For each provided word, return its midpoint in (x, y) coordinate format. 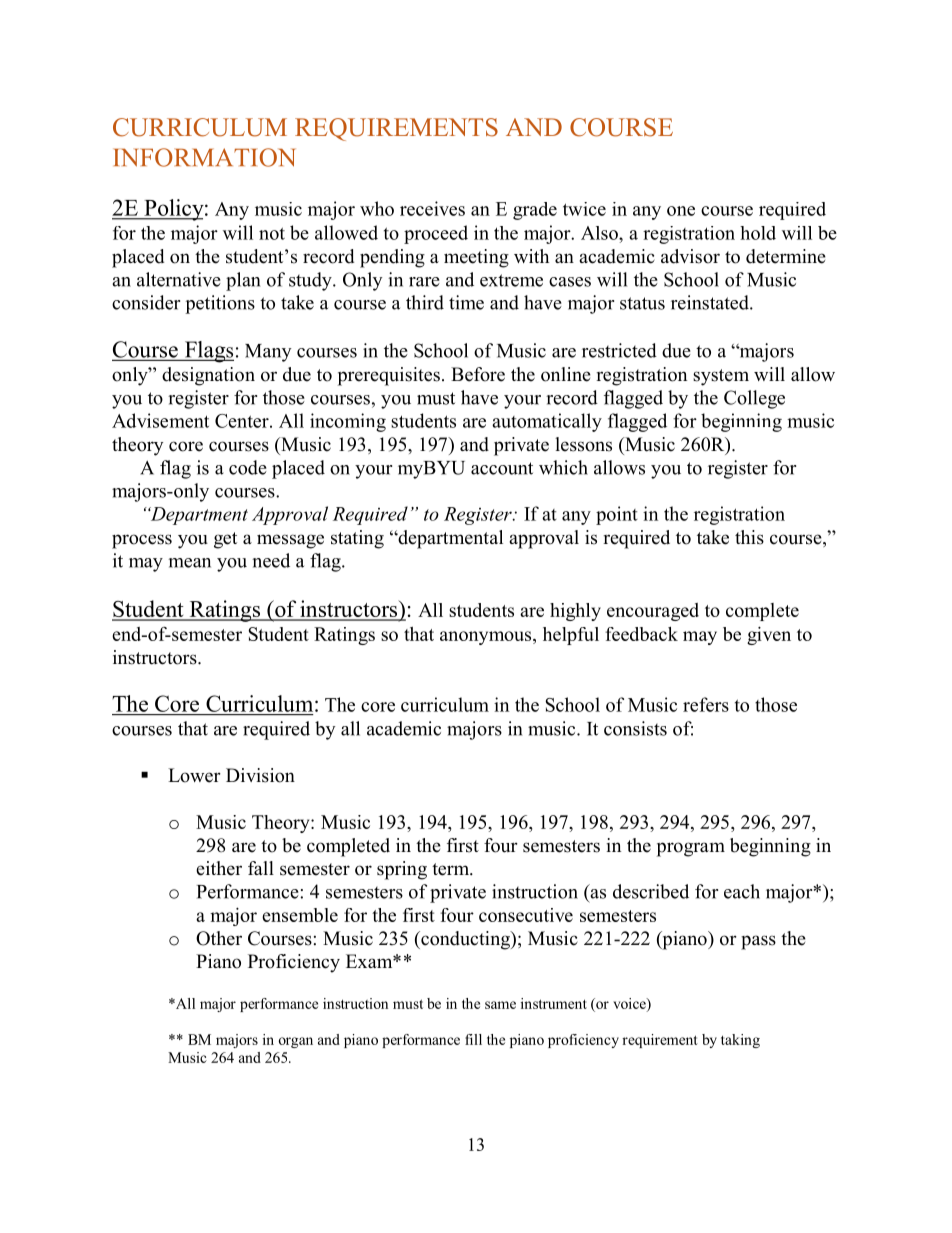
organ (296, 1042)
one (681, 211)
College (754, 399)
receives (432, 208)
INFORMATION (204, 157)
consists (635, 728)
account (502, 468)
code (248, 467)
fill (473, 1039)
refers (706, 704)
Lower (194, 775)
